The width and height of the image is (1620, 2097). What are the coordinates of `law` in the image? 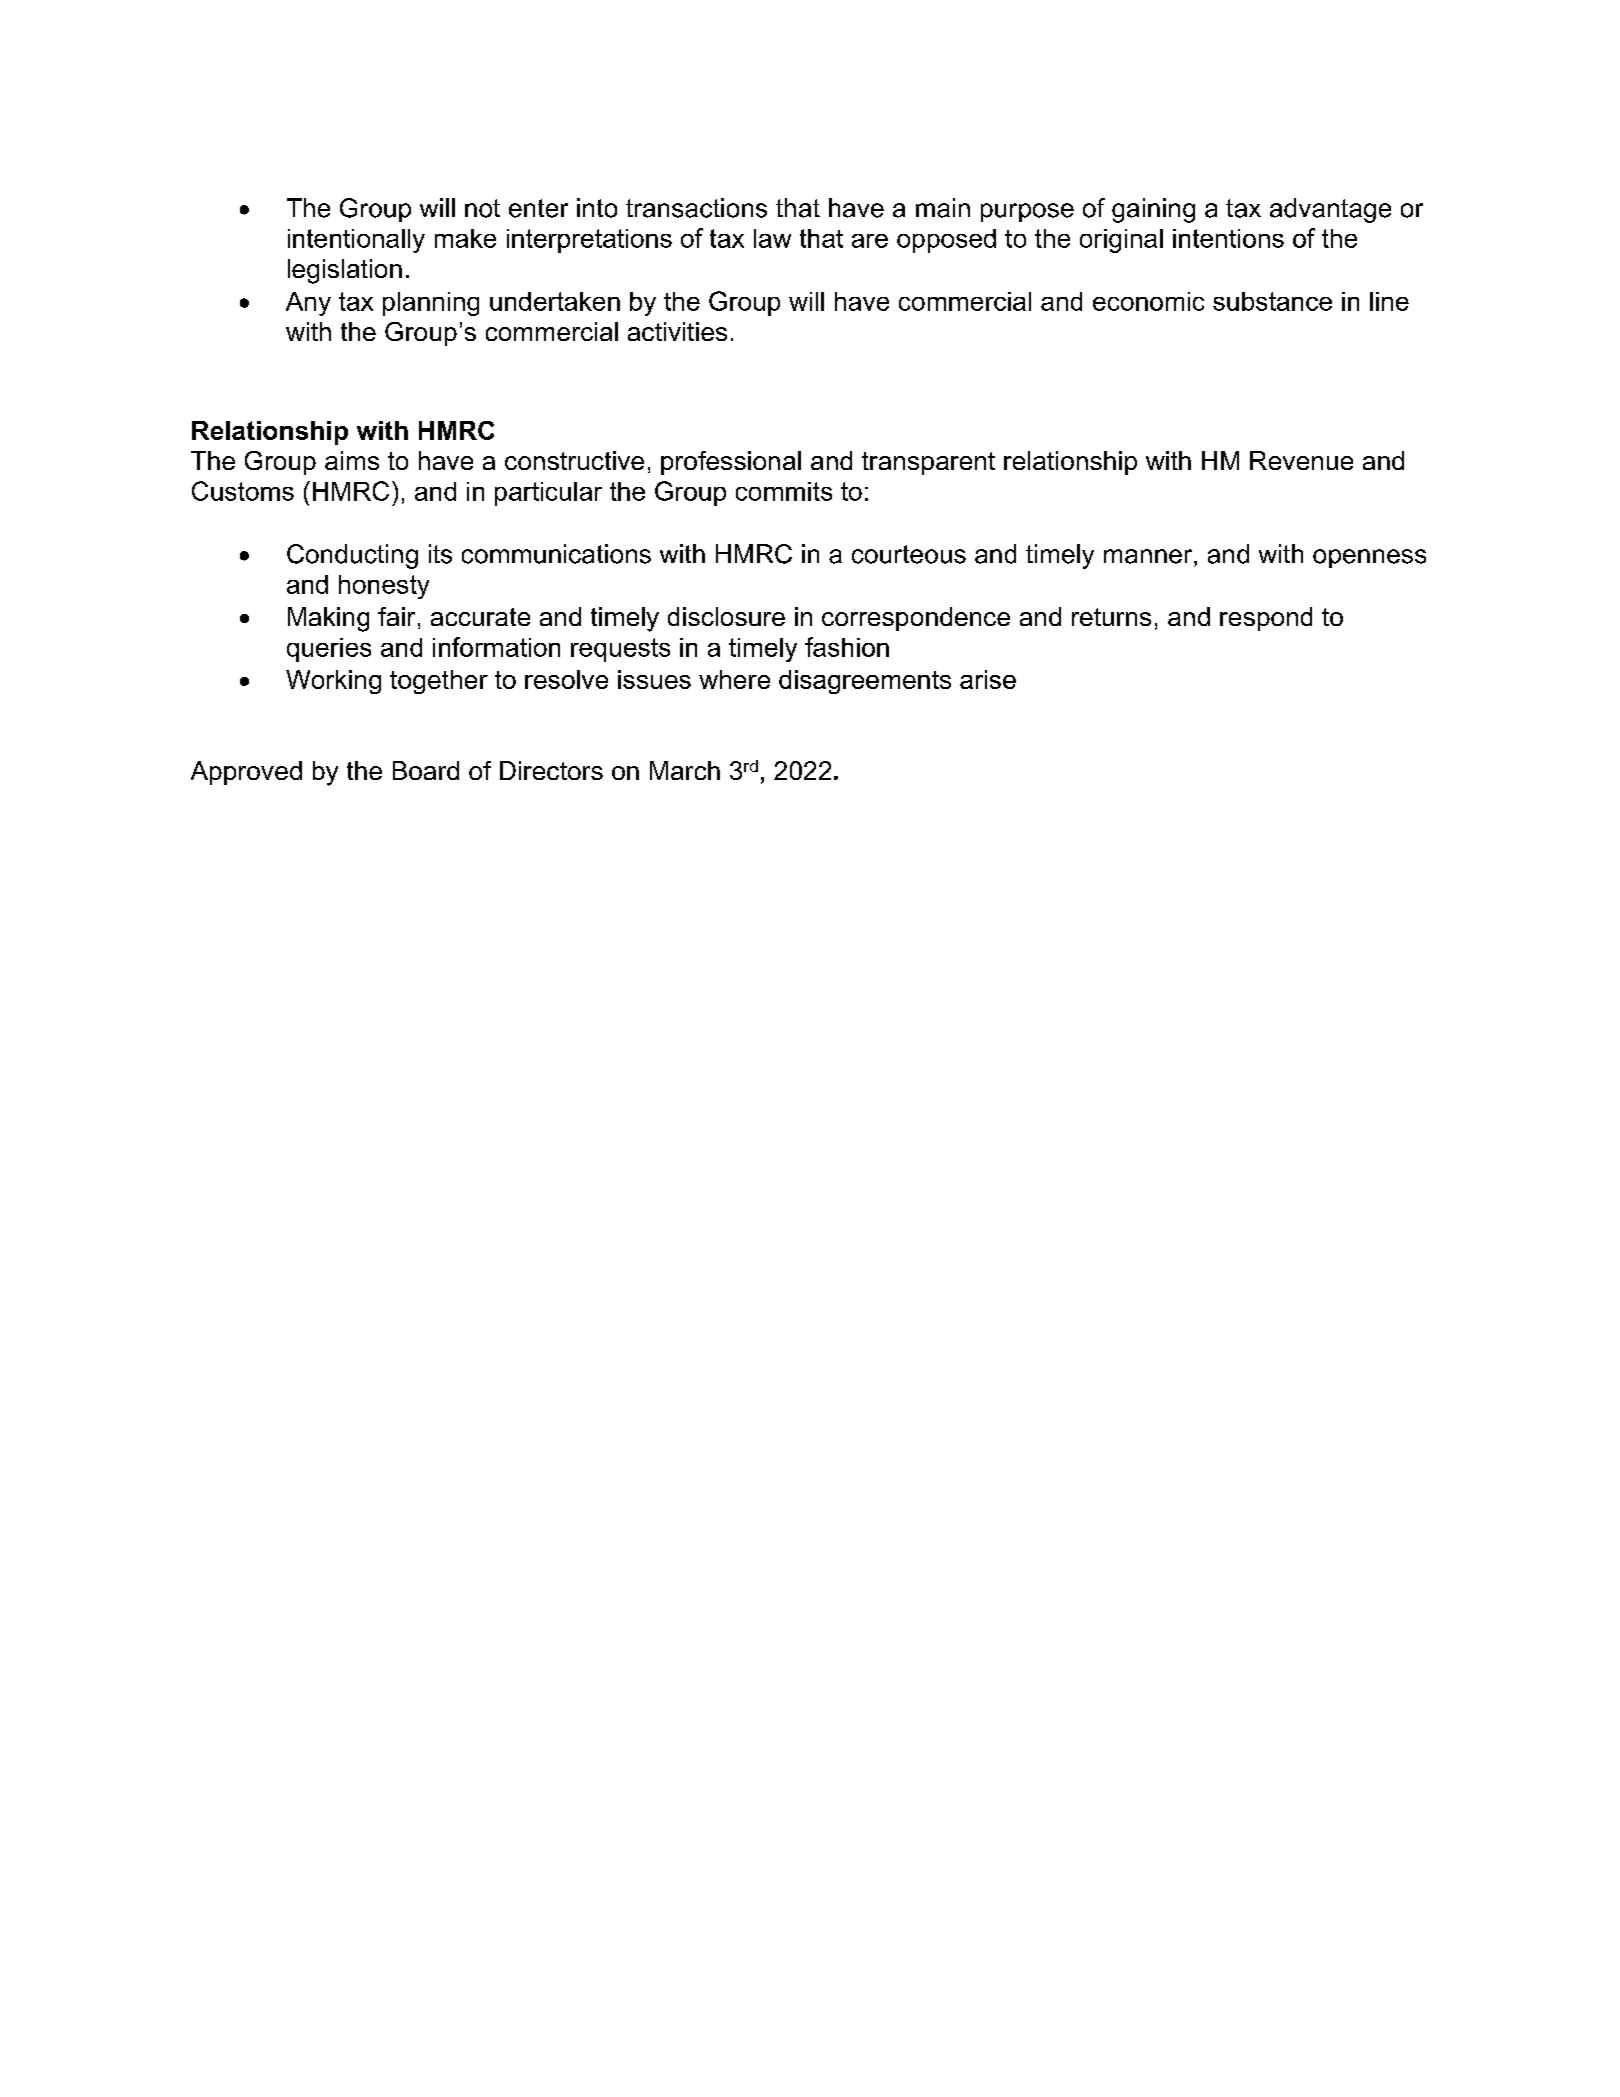 It's located at (772, 238).
